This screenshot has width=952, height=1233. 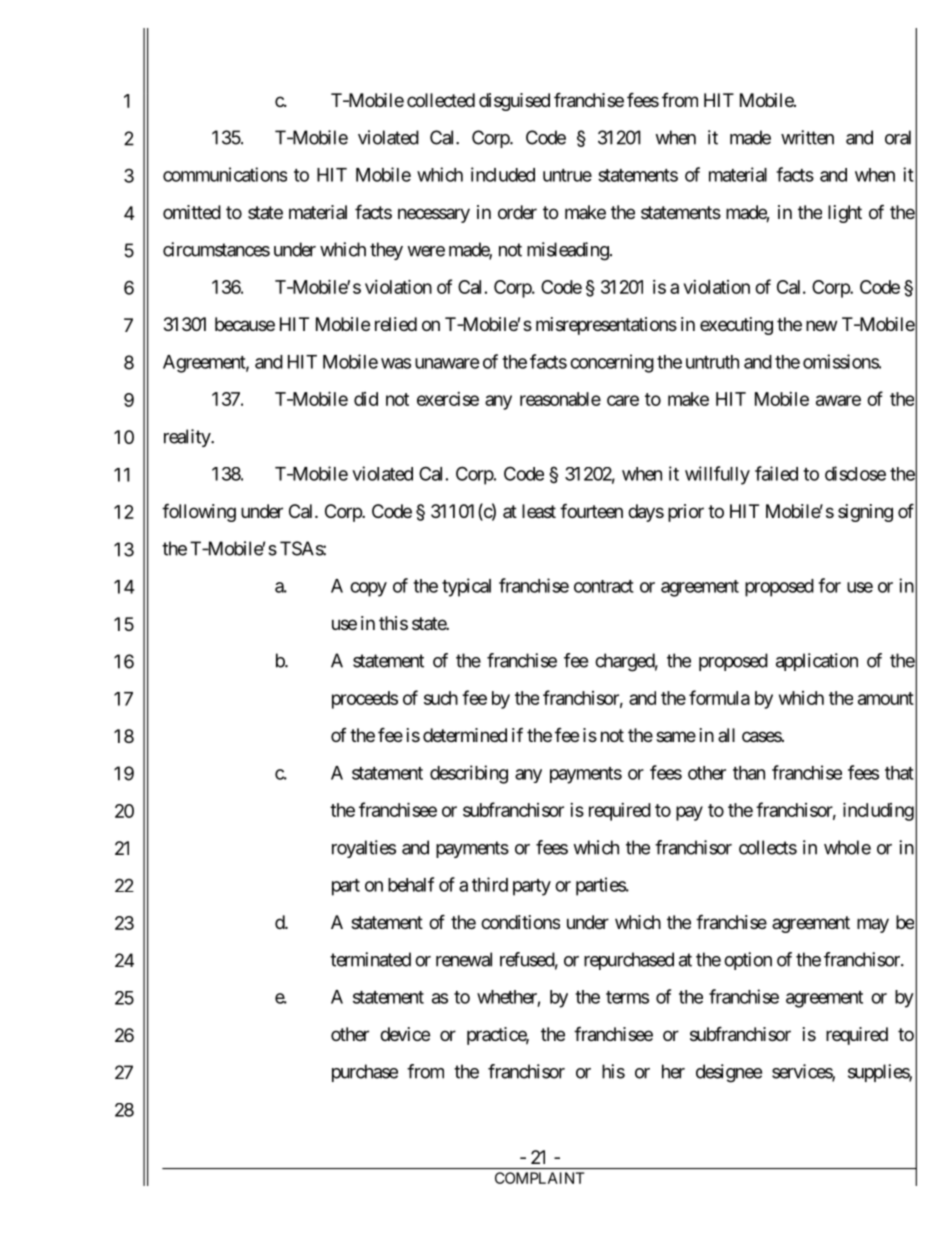 What do you see at coordinates (807, 137) in the screenshot?
I see `written` at bounding box center [807, 137].
